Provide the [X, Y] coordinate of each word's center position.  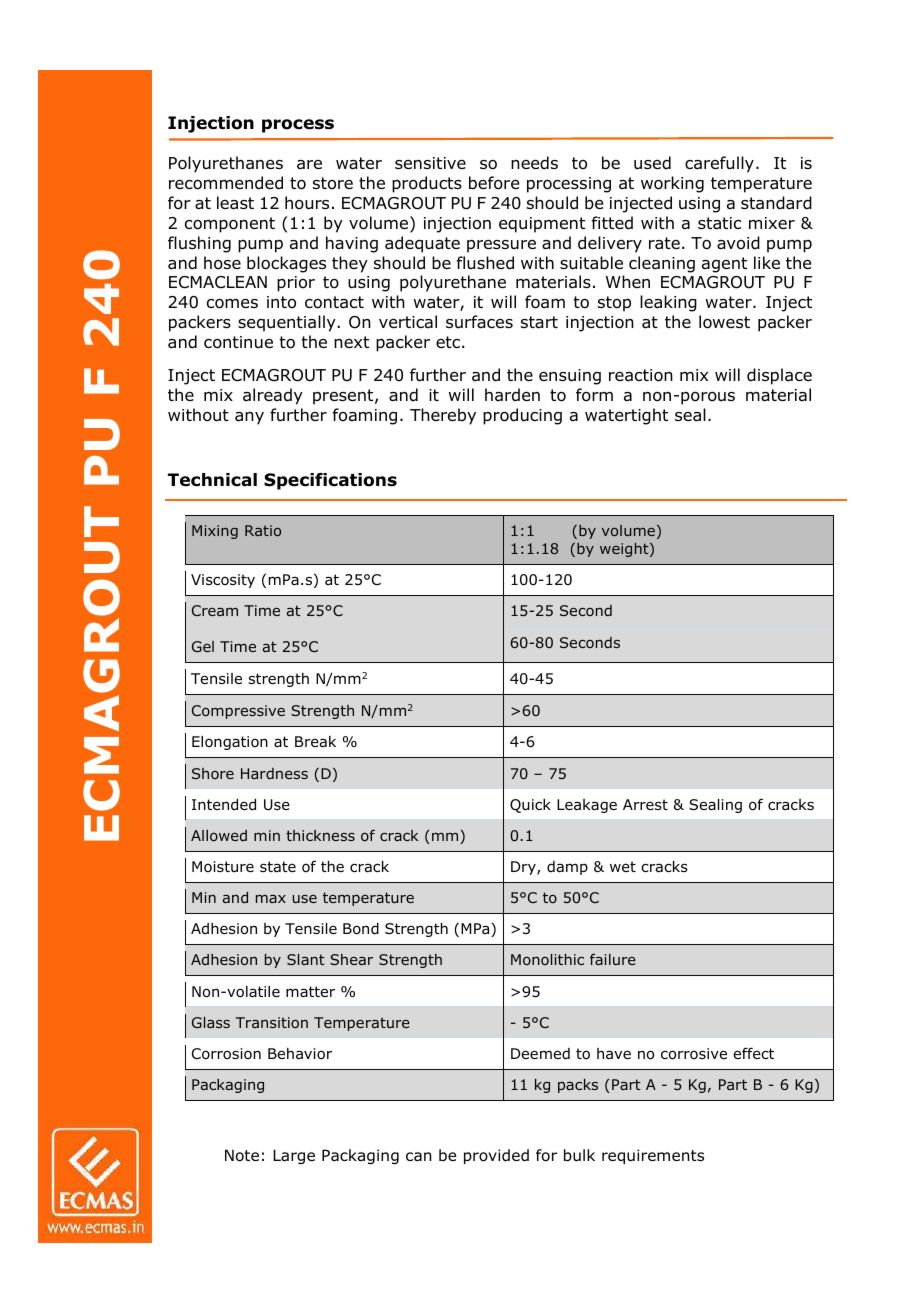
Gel [203, 646]
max [271, 899]
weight [625, 550]
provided [496, 1156]
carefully [719, 164]
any [249, 418]
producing [522, 416]
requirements [653, 1156]
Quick [530, 806]
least [235, 203]
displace [779, 376]
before [494, 183]
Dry [524, 868]
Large [294, 1156]
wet [623, 866]
